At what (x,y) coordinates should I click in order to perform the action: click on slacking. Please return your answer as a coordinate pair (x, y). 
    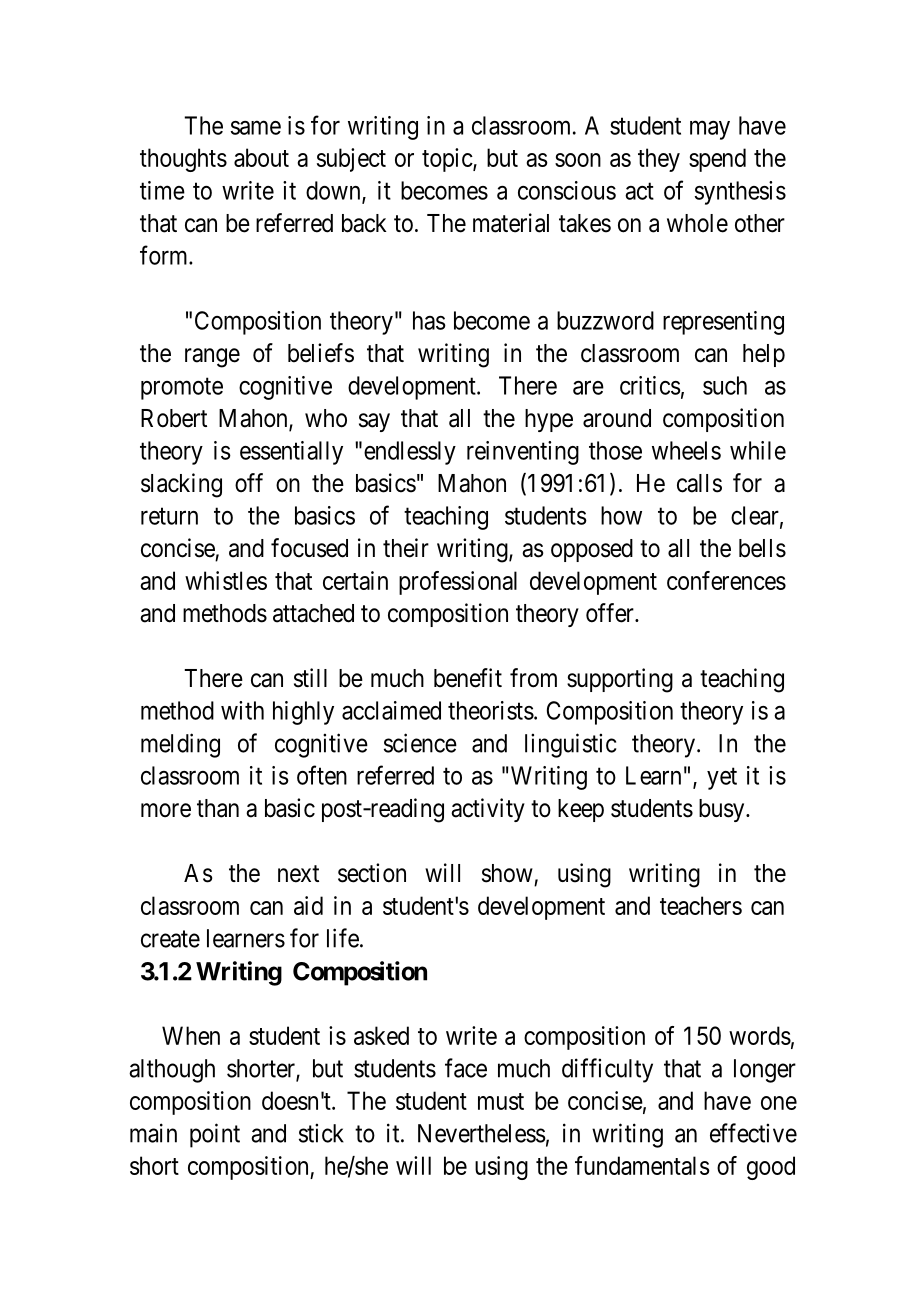
    Looking at the image, I should click on (181, 485).
